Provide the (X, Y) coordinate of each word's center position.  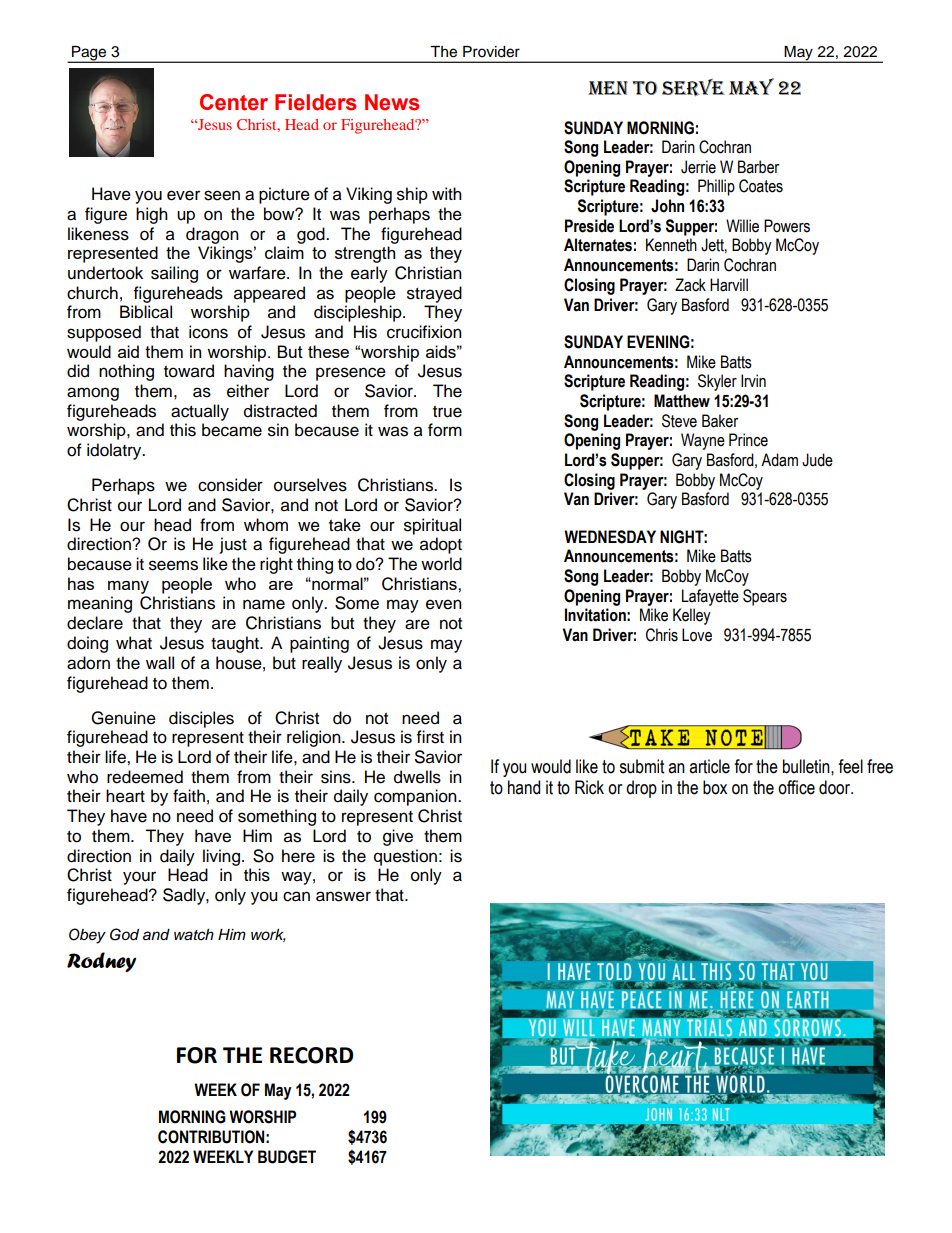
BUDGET (287, 1157)
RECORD (311, 1055)
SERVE (693, 87)
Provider (491, 52)
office (796, 787)
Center (234, 102)
